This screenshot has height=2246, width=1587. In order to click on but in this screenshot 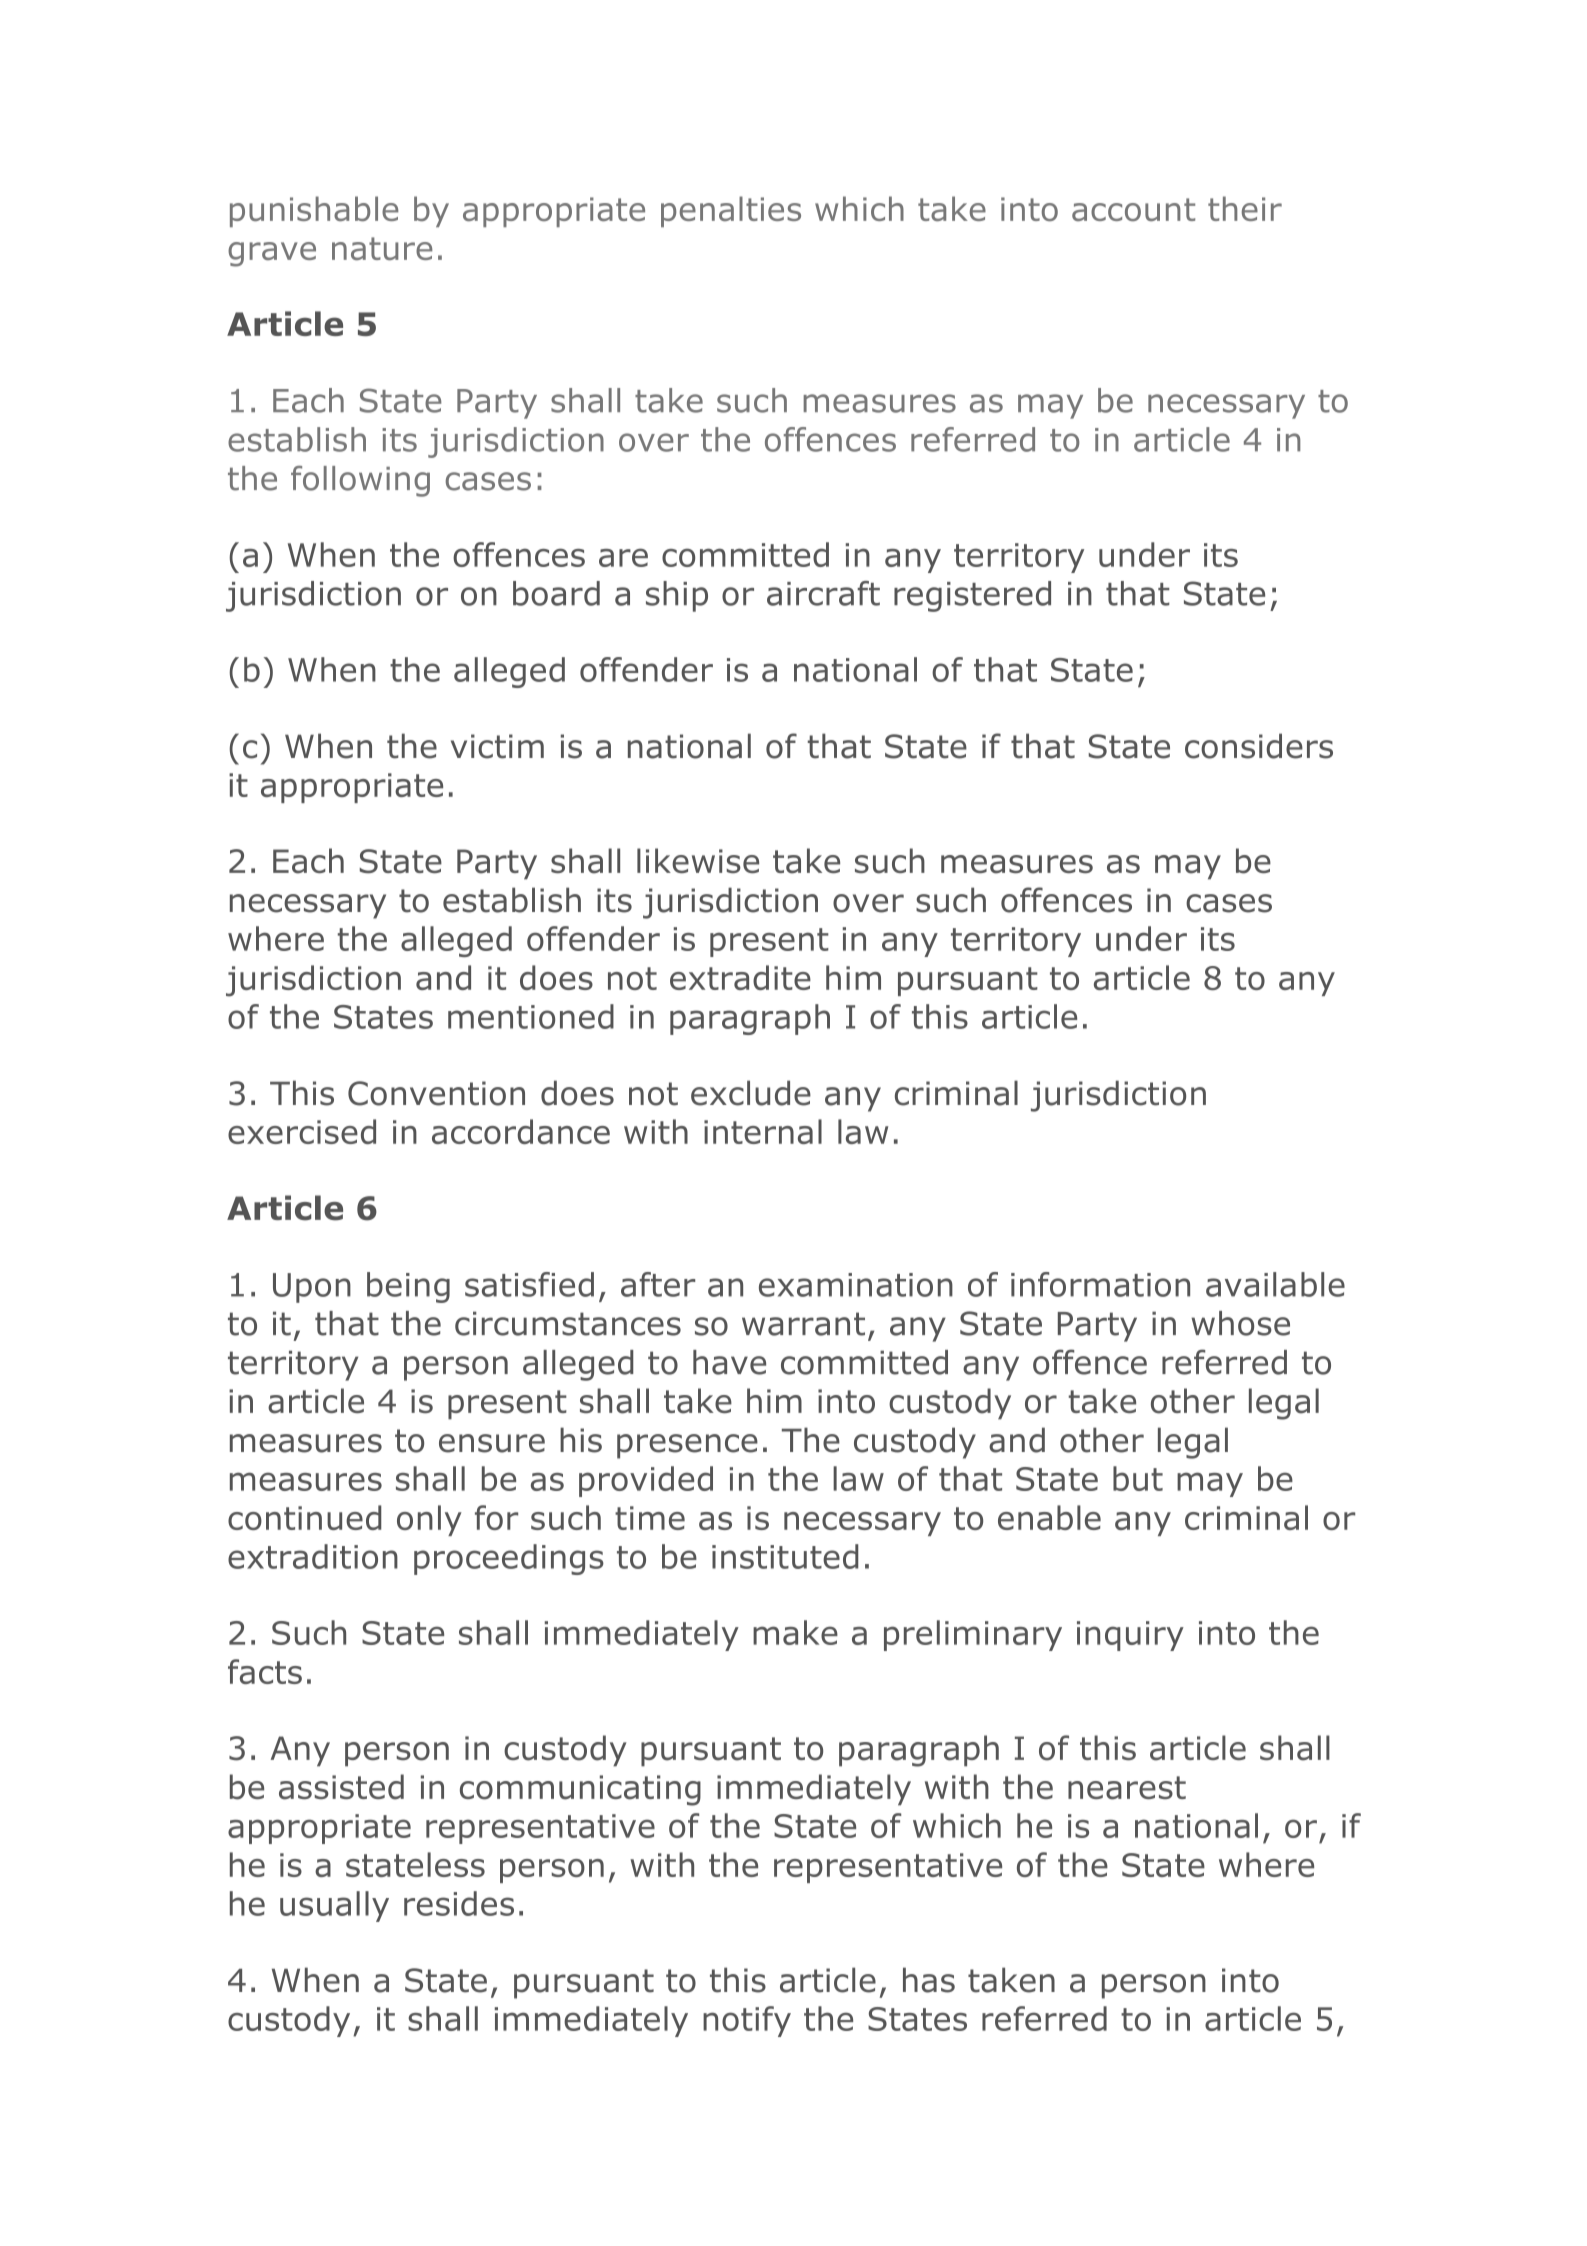, I will do `click(1138, 1478)`.
